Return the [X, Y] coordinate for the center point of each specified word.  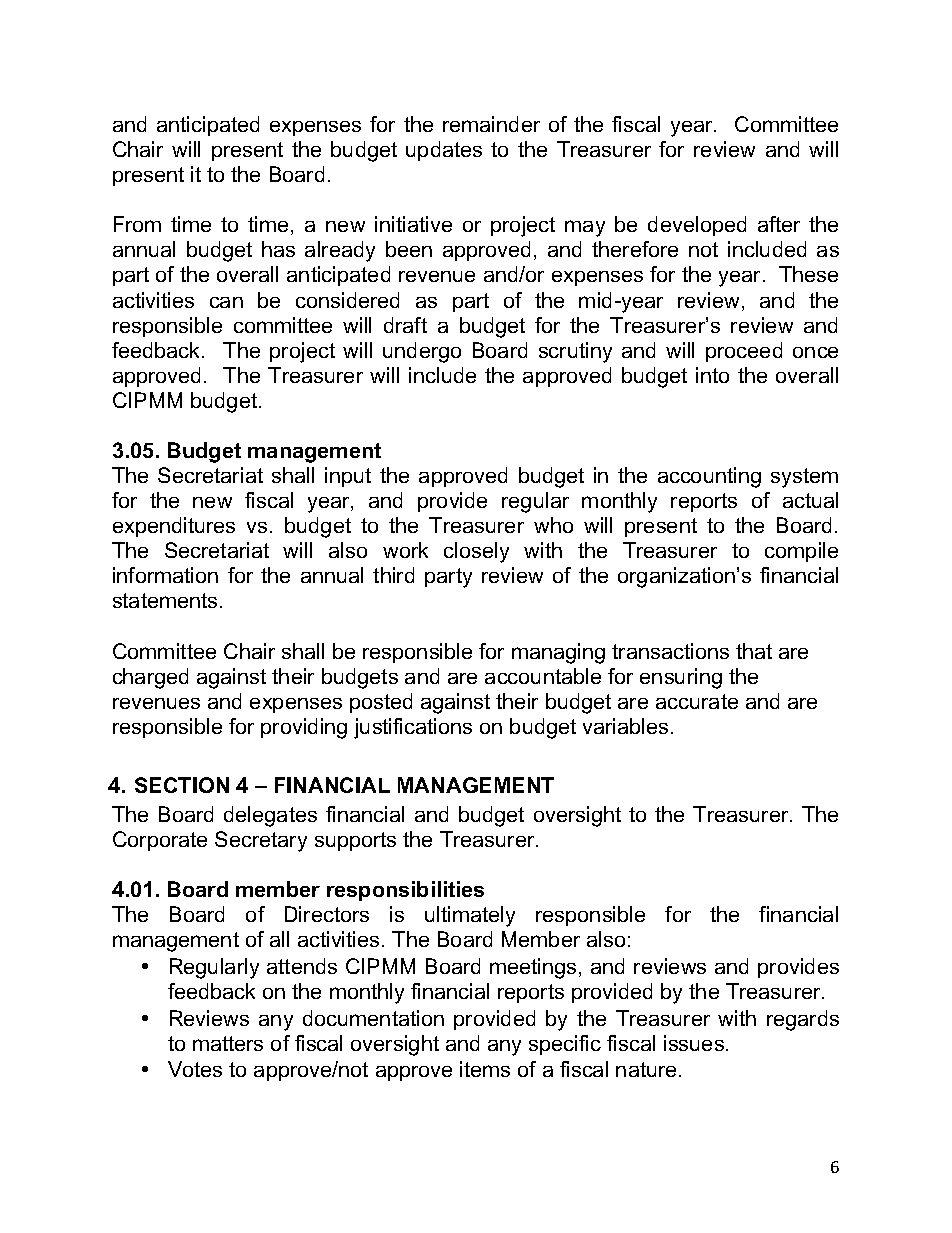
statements [165, 600]
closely [476, 552]
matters [228, 1043]
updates [444, 151]
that [754, 651]
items [485, 1069]
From [137, 224]
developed [697, 226]
